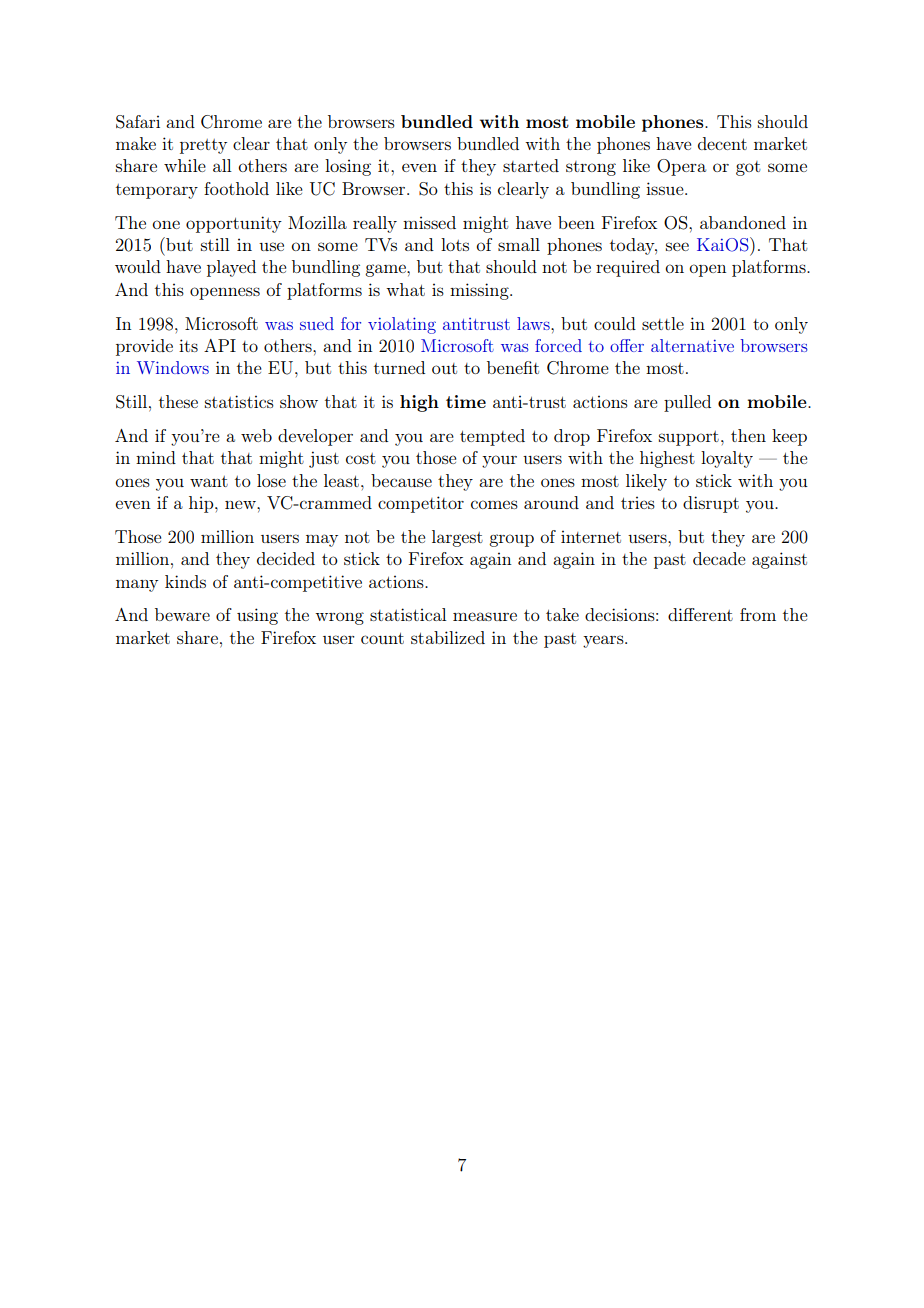  I want to click on played, so click(231, 268).
